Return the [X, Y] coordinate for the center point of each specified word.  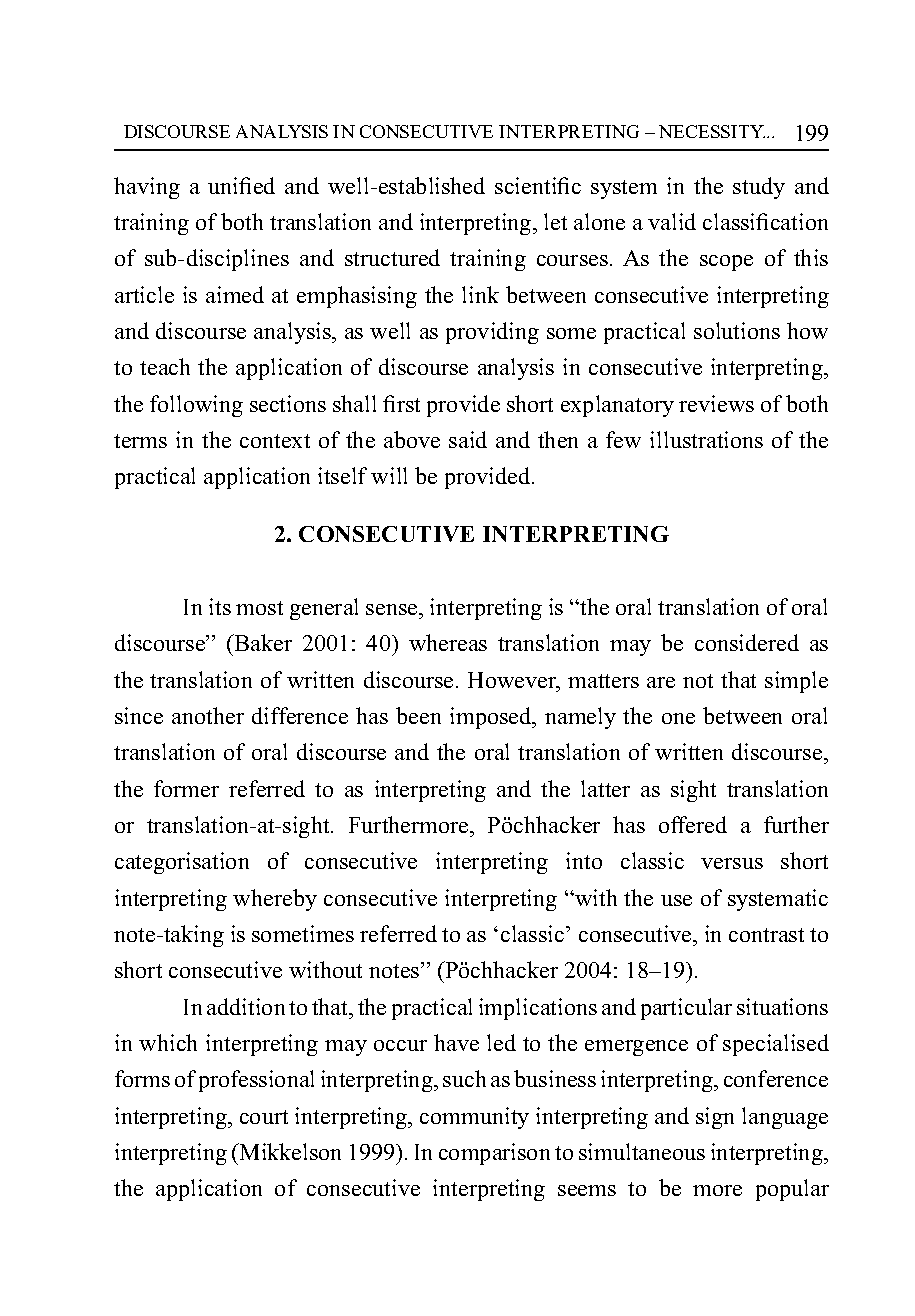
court [264, 1117]
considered [747, 642]
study [759, 188]
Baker [262, 642]
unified [241, 185]
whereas [448, 642]
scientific [538, 185]
